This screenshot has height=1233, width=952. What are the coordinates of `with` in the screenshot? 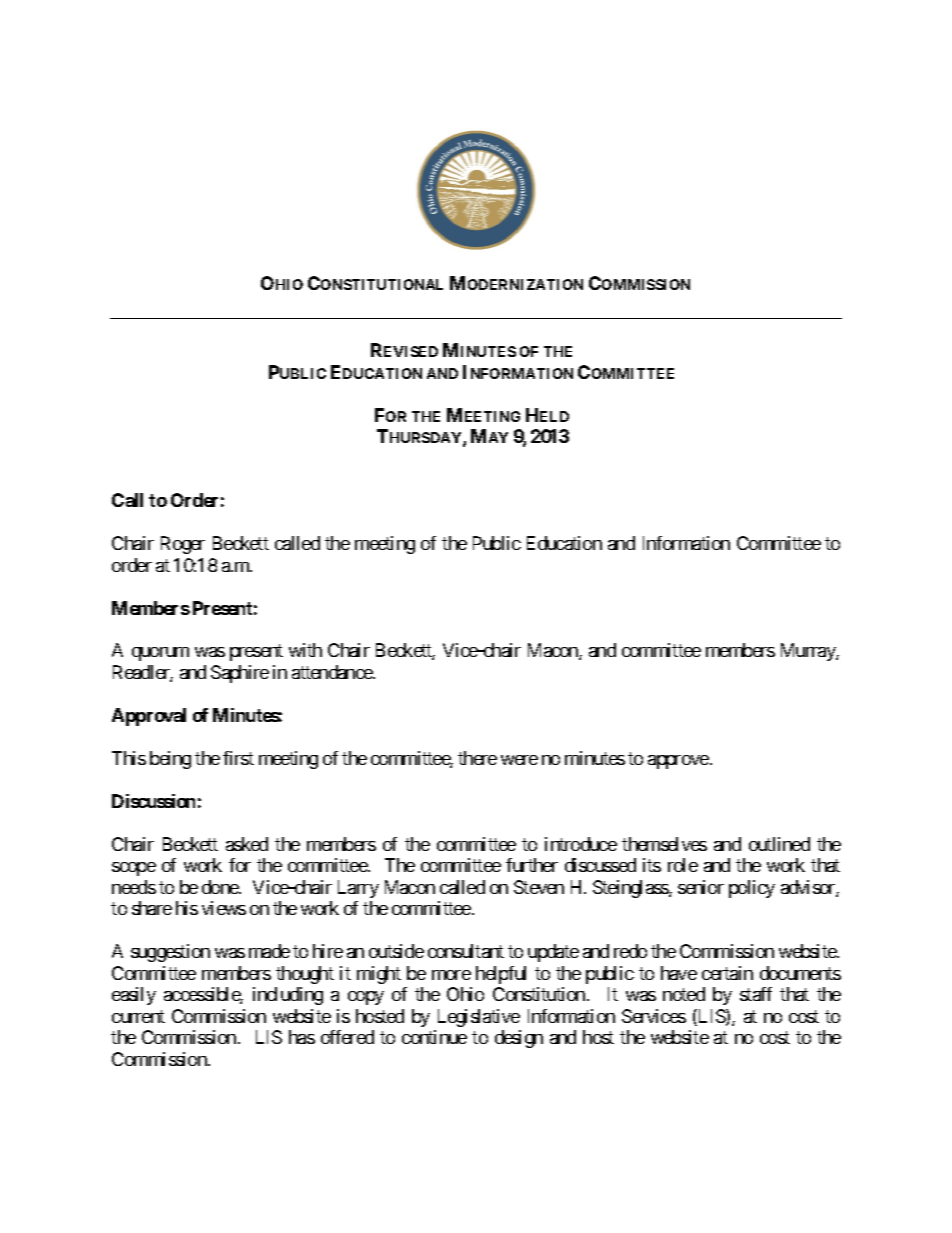 It's located at (305, 650).
